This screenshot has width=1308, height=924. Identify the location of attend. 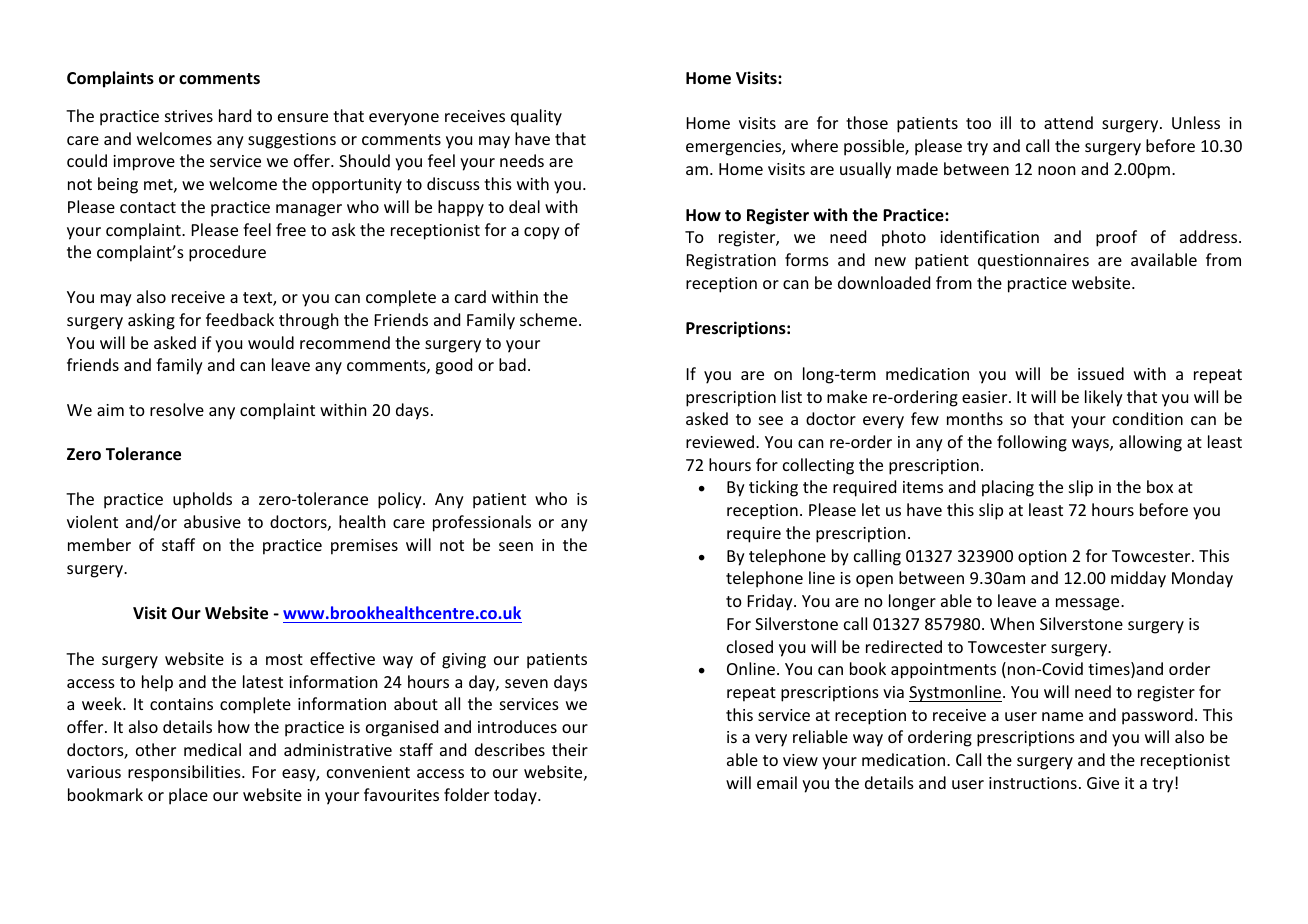
(1068, 122).
